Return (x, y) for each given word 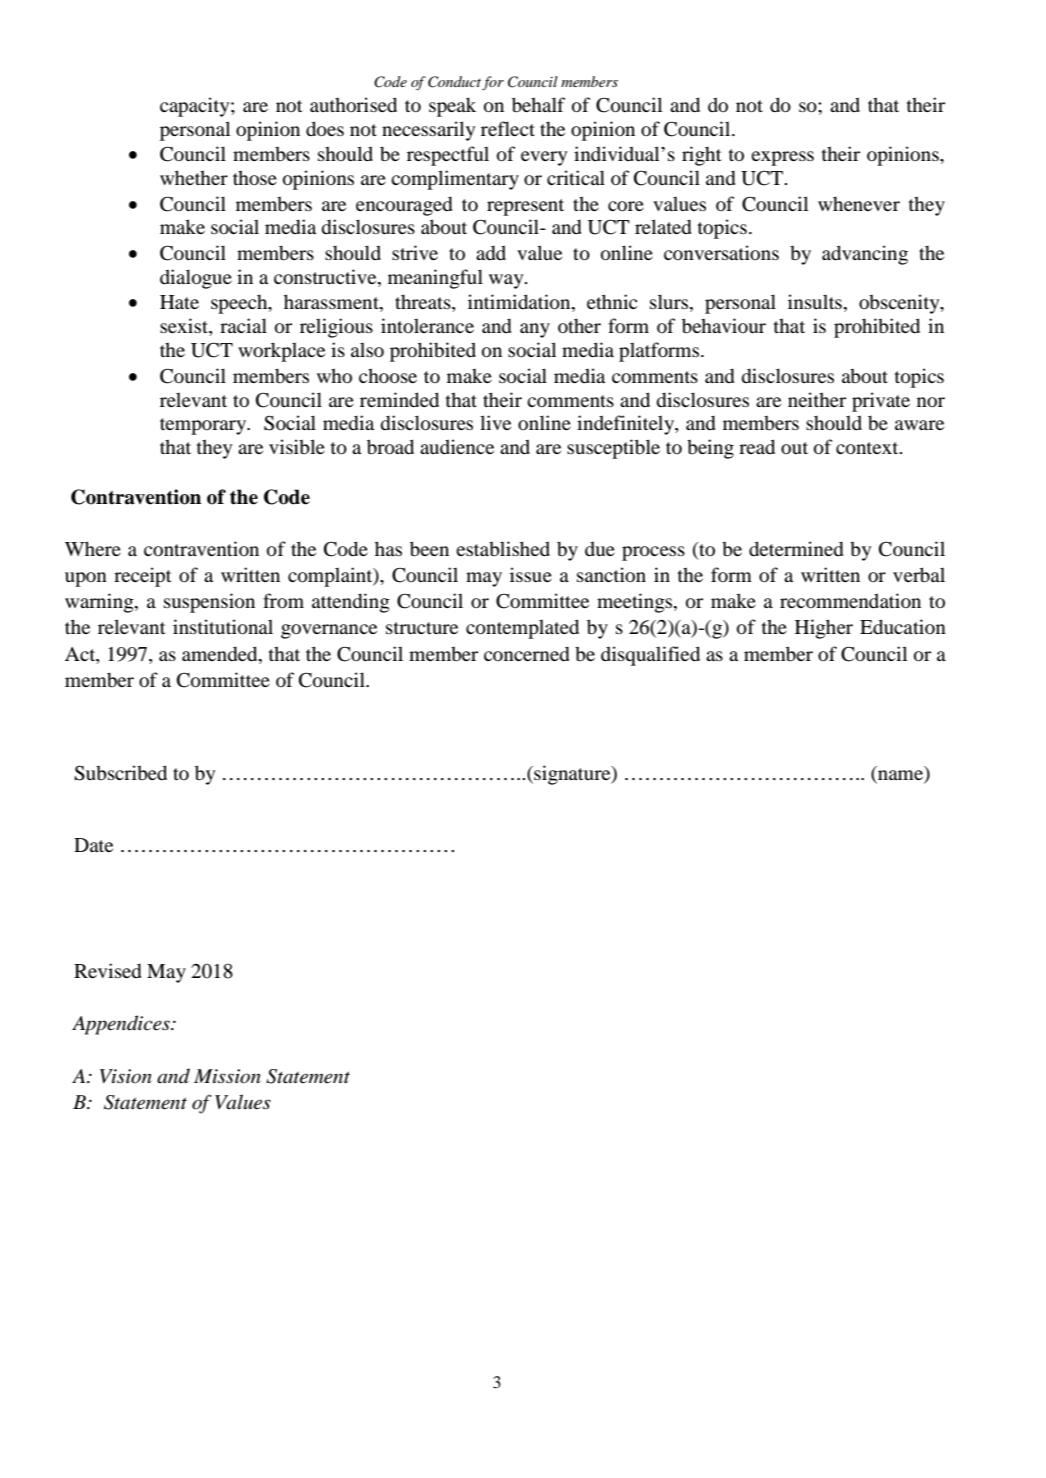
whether (194, 177)
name (902, 774)
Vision (126, 1076)
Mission (227, 1076)
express (782, 158)
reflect (508, 128)
